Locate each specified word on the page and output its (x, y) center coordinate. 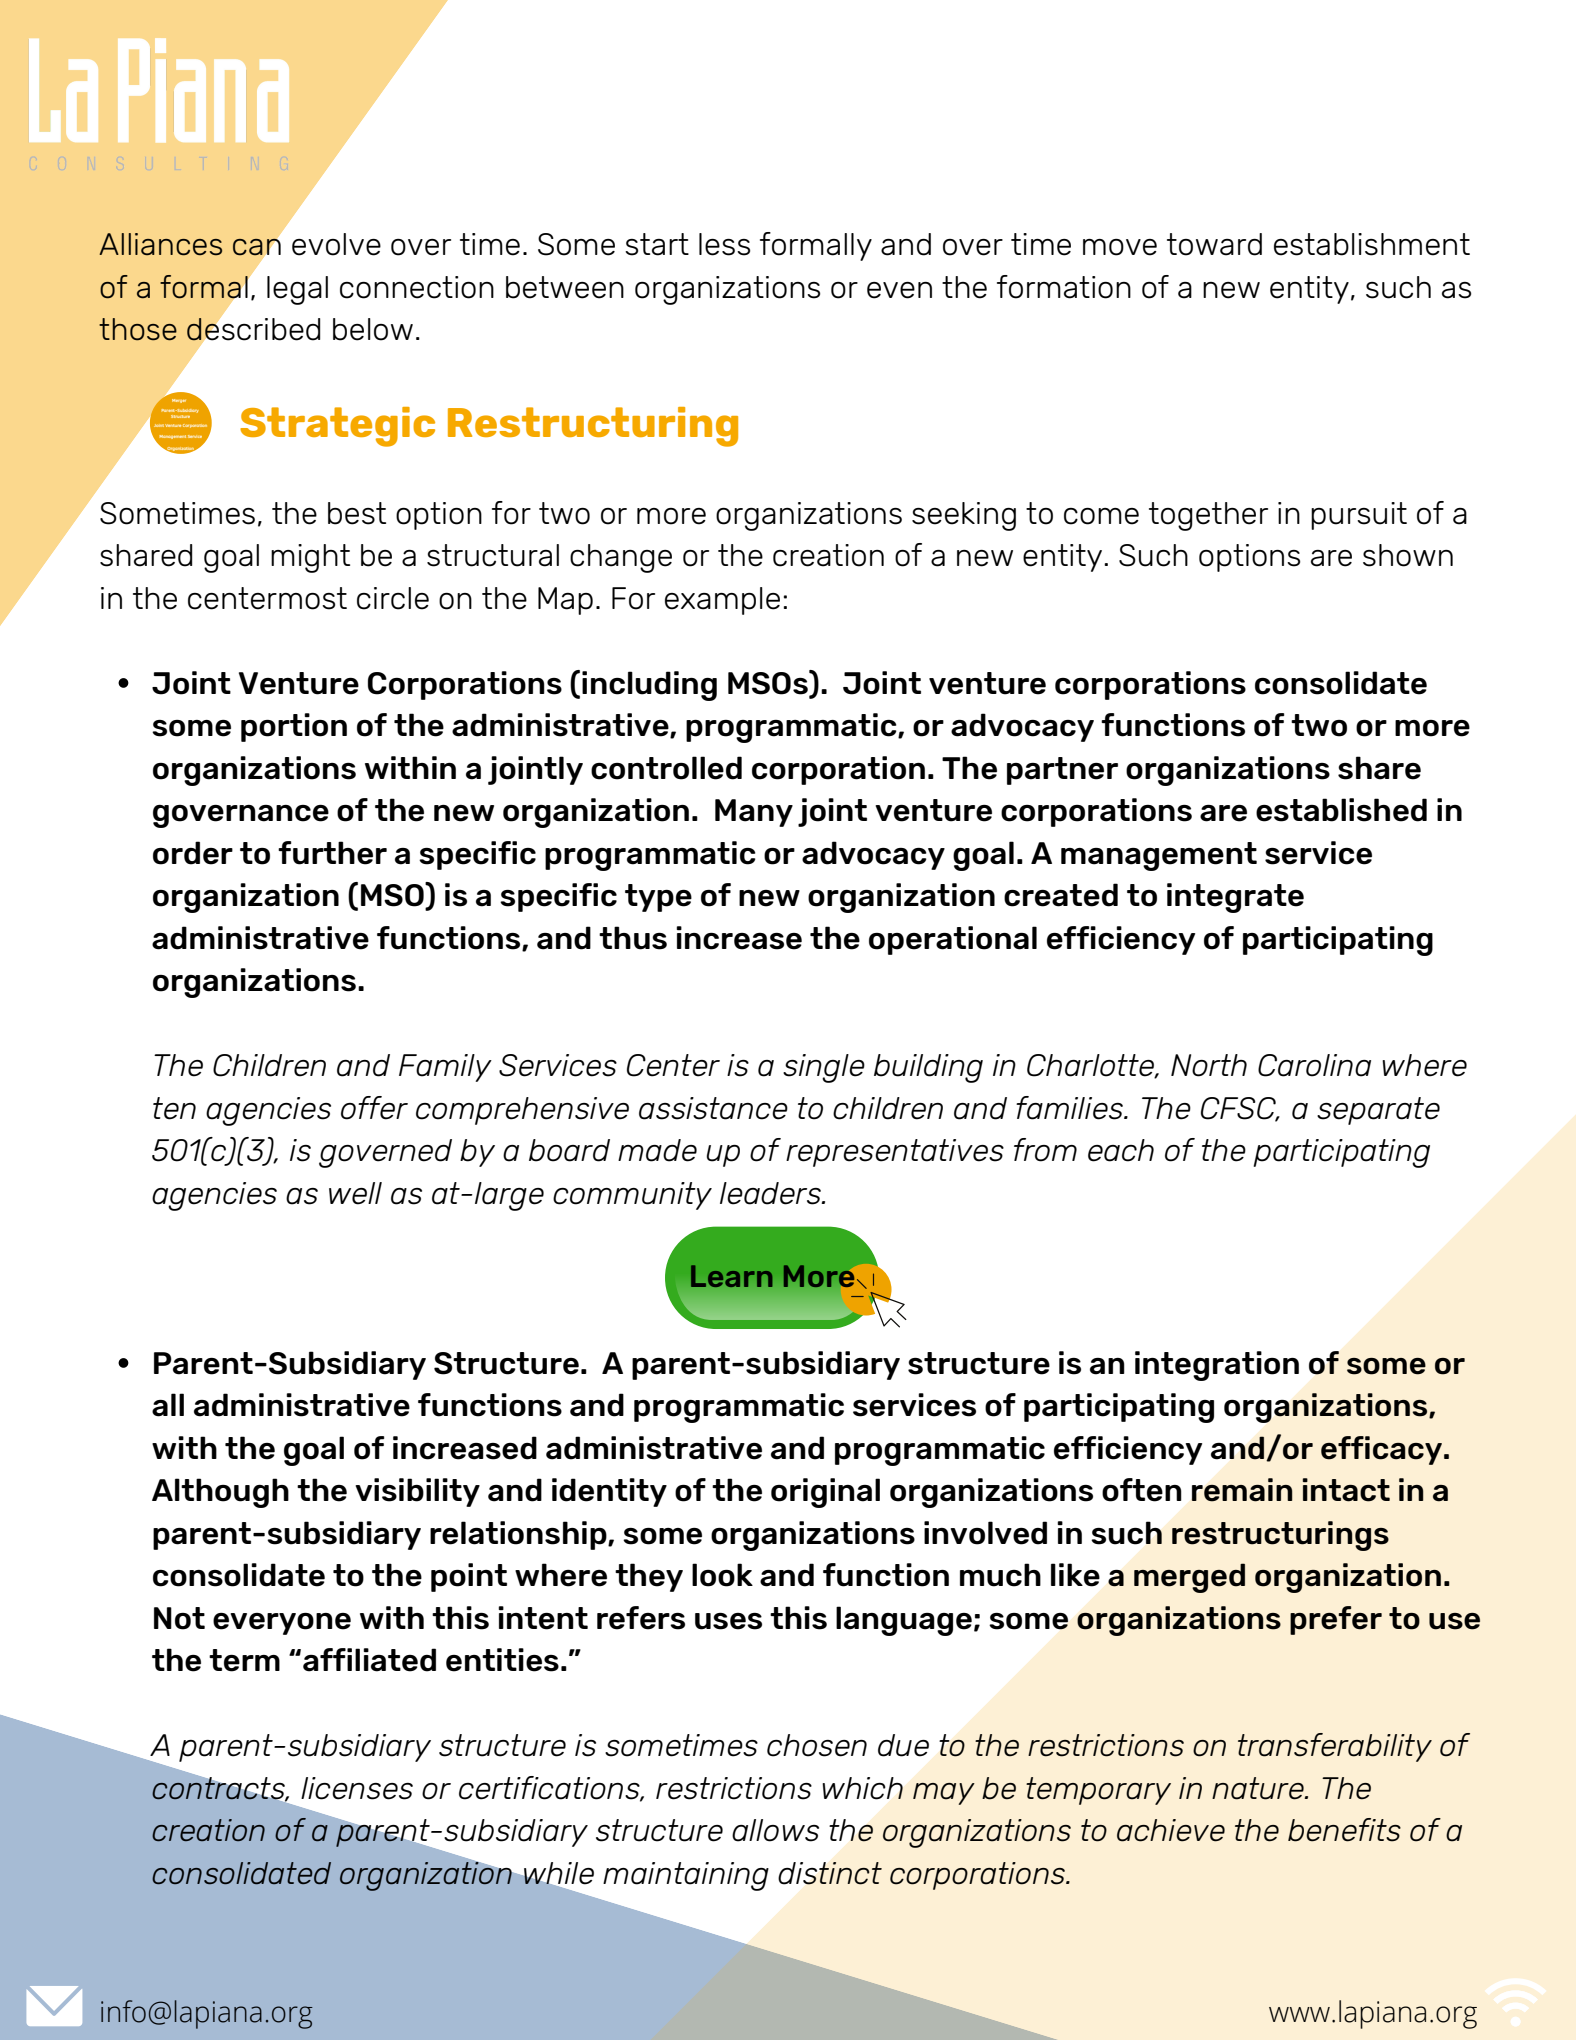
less (724, 244)
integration (1217, 1366)
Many (754, 813)
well (355, 1193)
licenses (357, 1788)
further (332, 853)
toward (1214, 244)
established (1341, 810)
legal (297, 290)
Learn (732, 1276)
